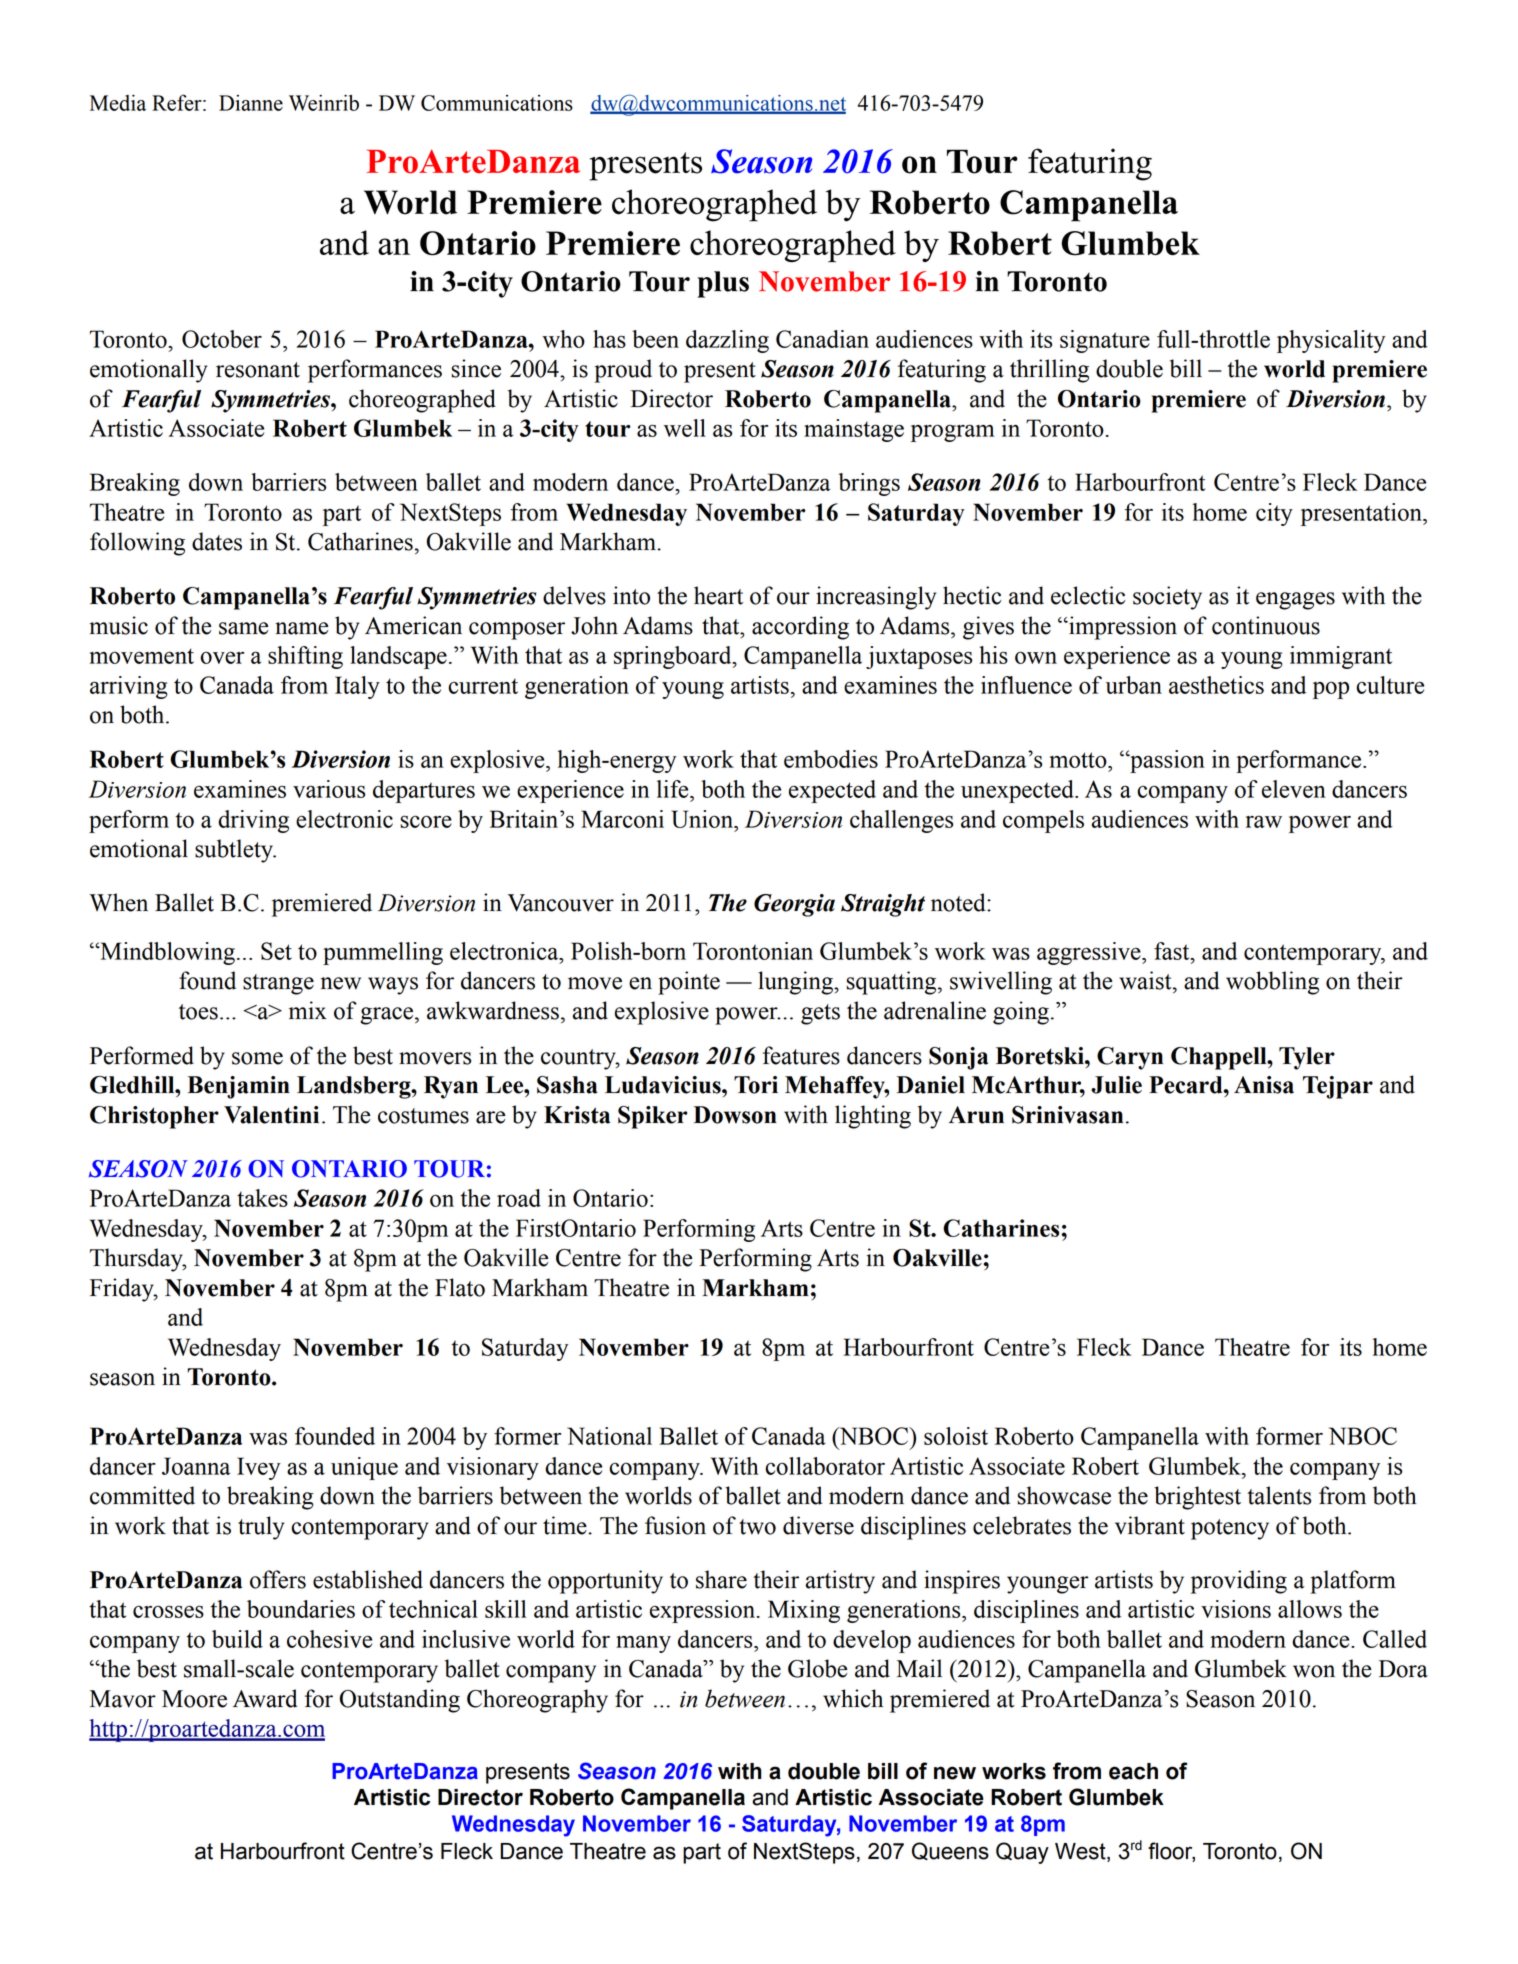 Image resolution: width=1518 pixels, height=1964 pixels. What do you see at coordinates (1133, 1771) in the screenshot?
I see `each` at bounding box center [1133, 1771].
